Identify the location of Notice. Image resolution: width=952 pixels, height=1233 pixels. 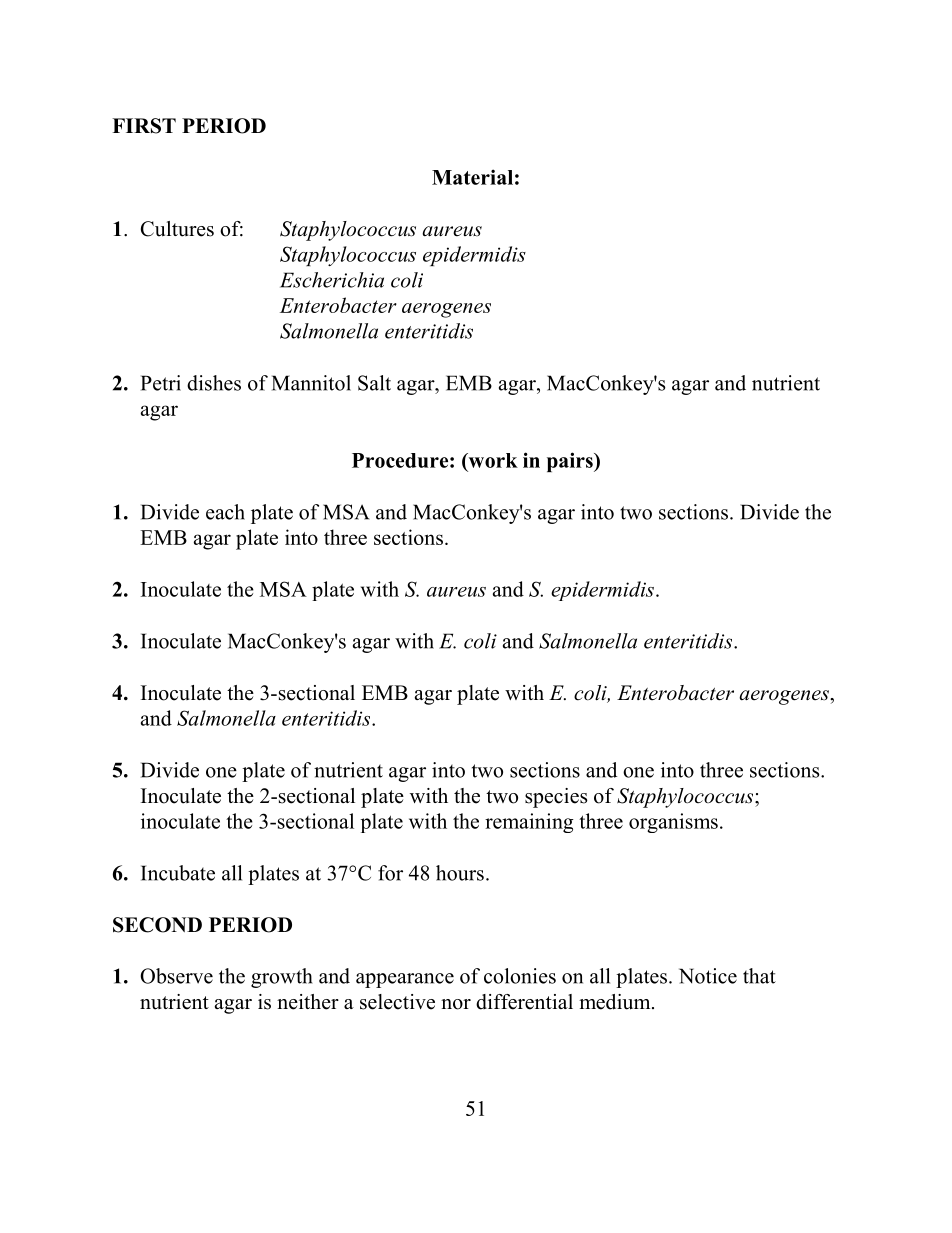
(708, 976).
